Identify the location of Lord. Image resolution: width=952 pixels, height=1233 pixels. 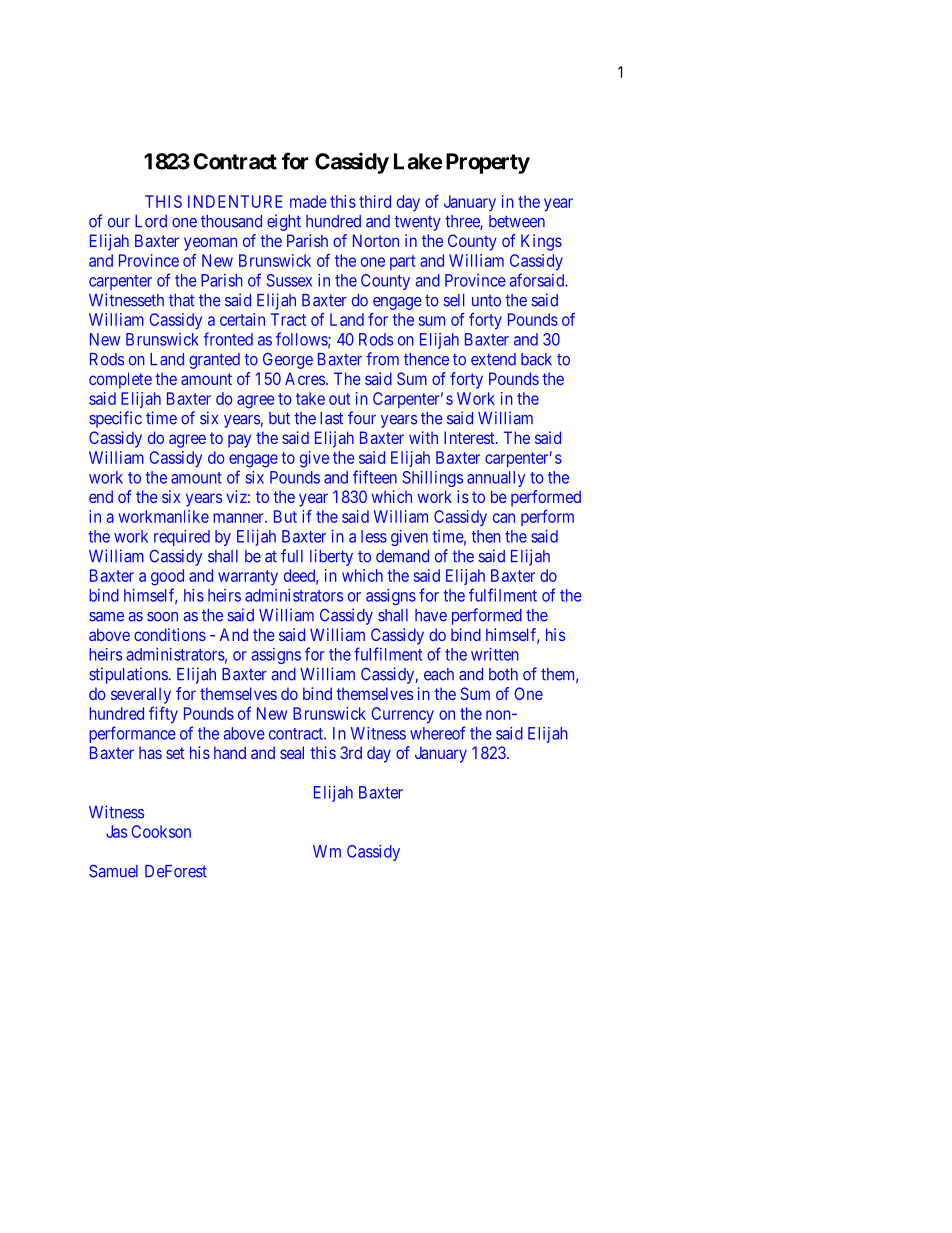
(151, 221).
